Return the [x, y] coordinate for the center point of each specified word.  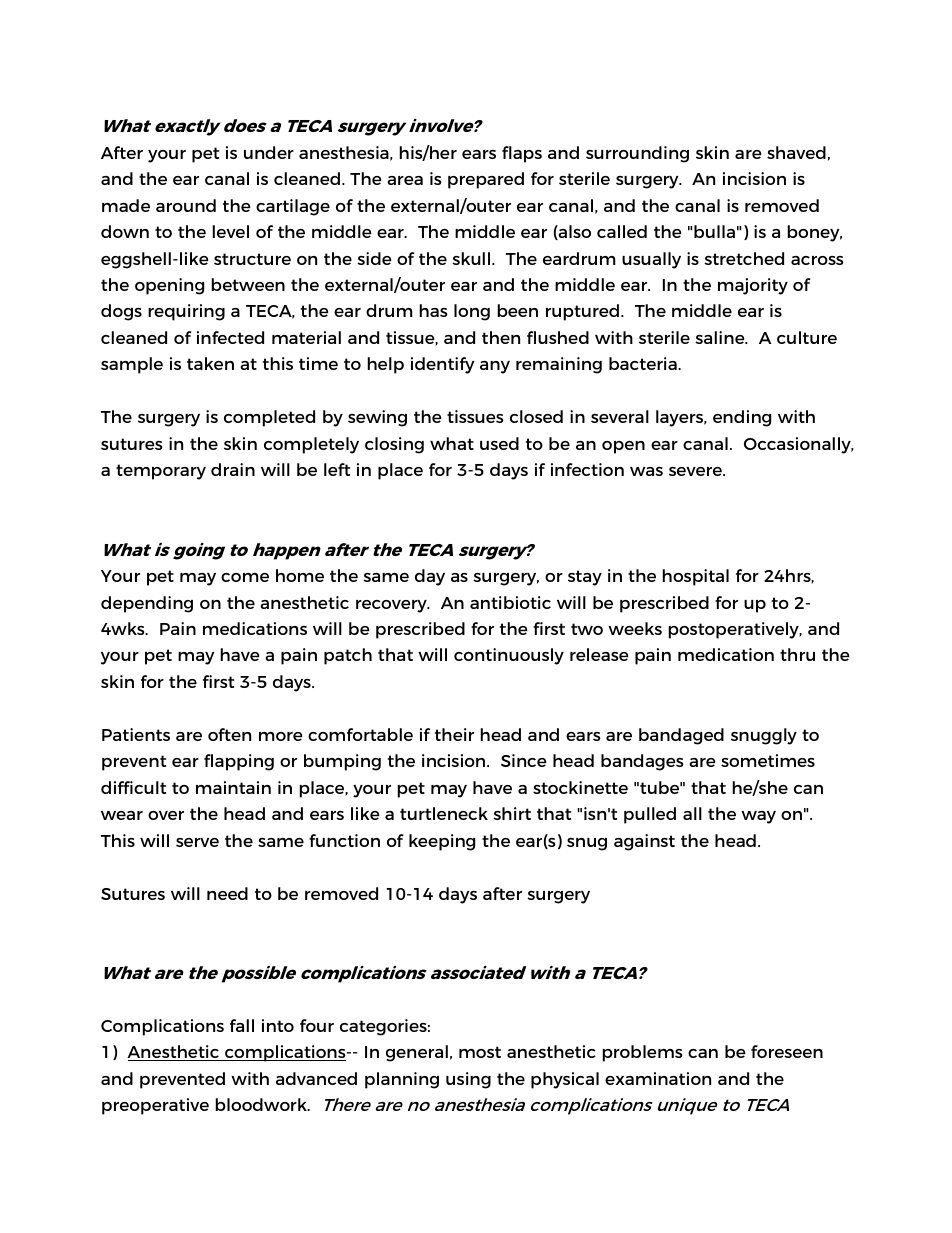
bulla [714, 231]
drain [233, 469]
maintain [233, 787]
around [186, 205]
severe [697, 471]
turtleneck [444, 813]
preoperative [155, 1106]
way [758, 817]
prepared [486, 180]
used [499, 443]
